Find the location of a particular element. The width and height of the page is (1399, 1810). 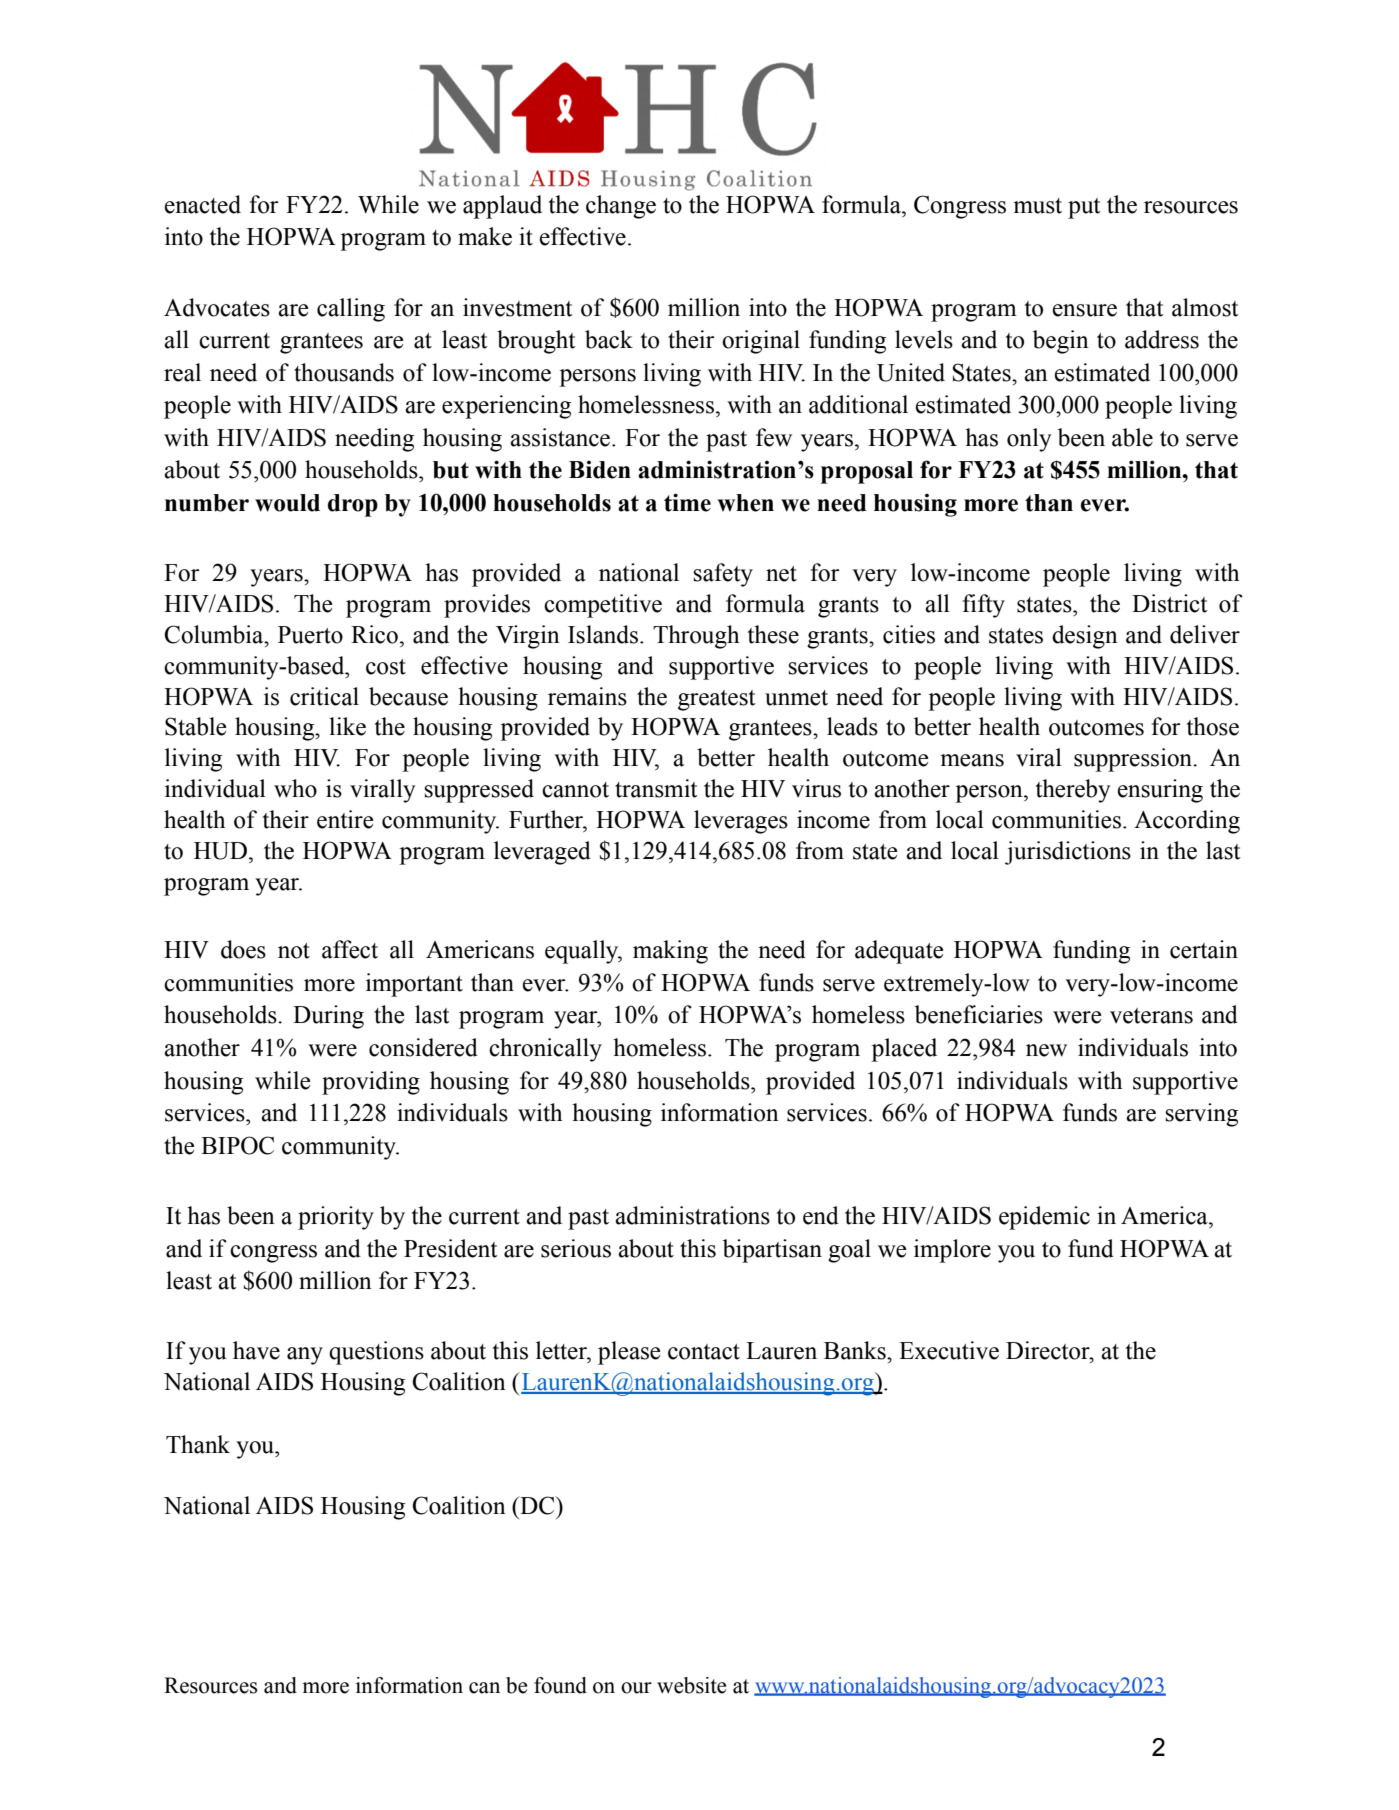

making is located at coordinates (670, 952).
